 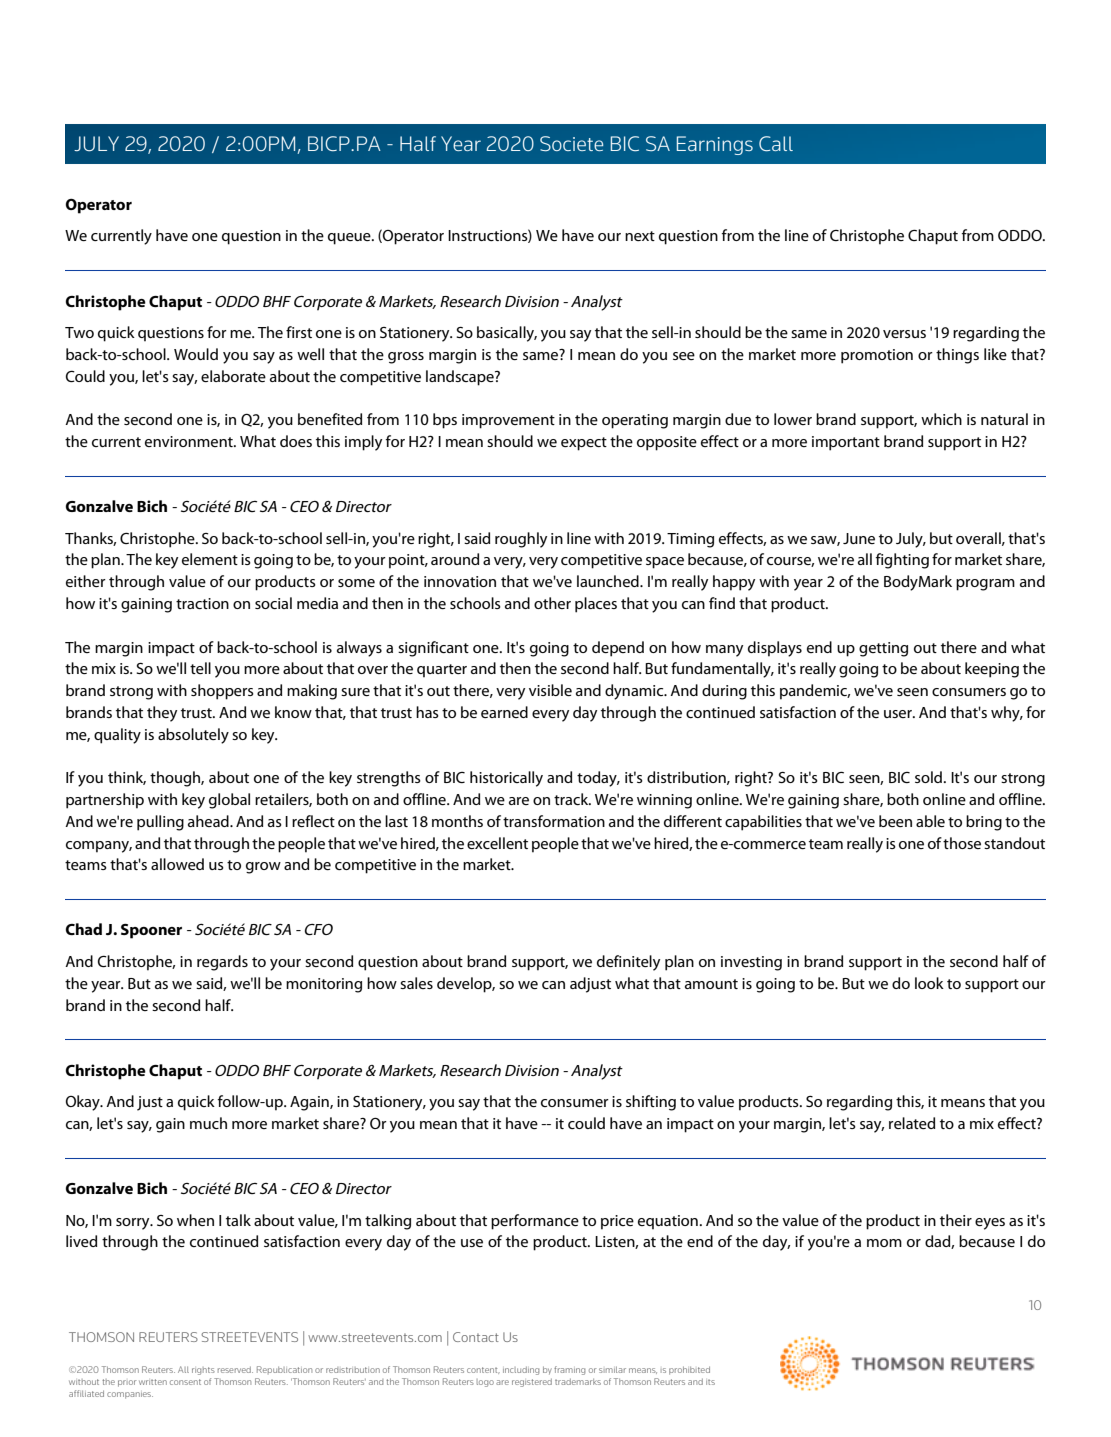 I want to click on absolutely, so click(x=193, y=736).
